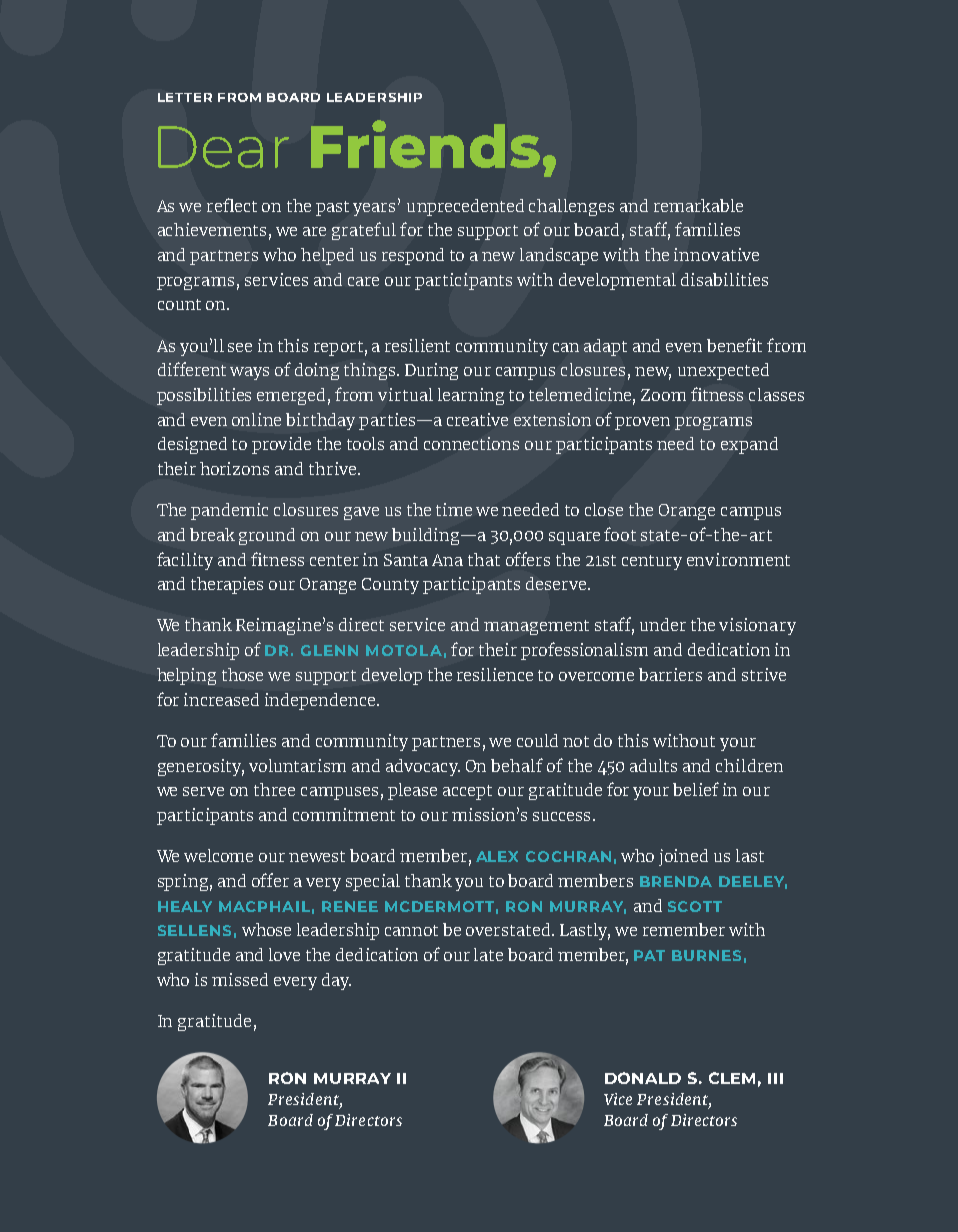  I want to click on that, so click(484, 559).
